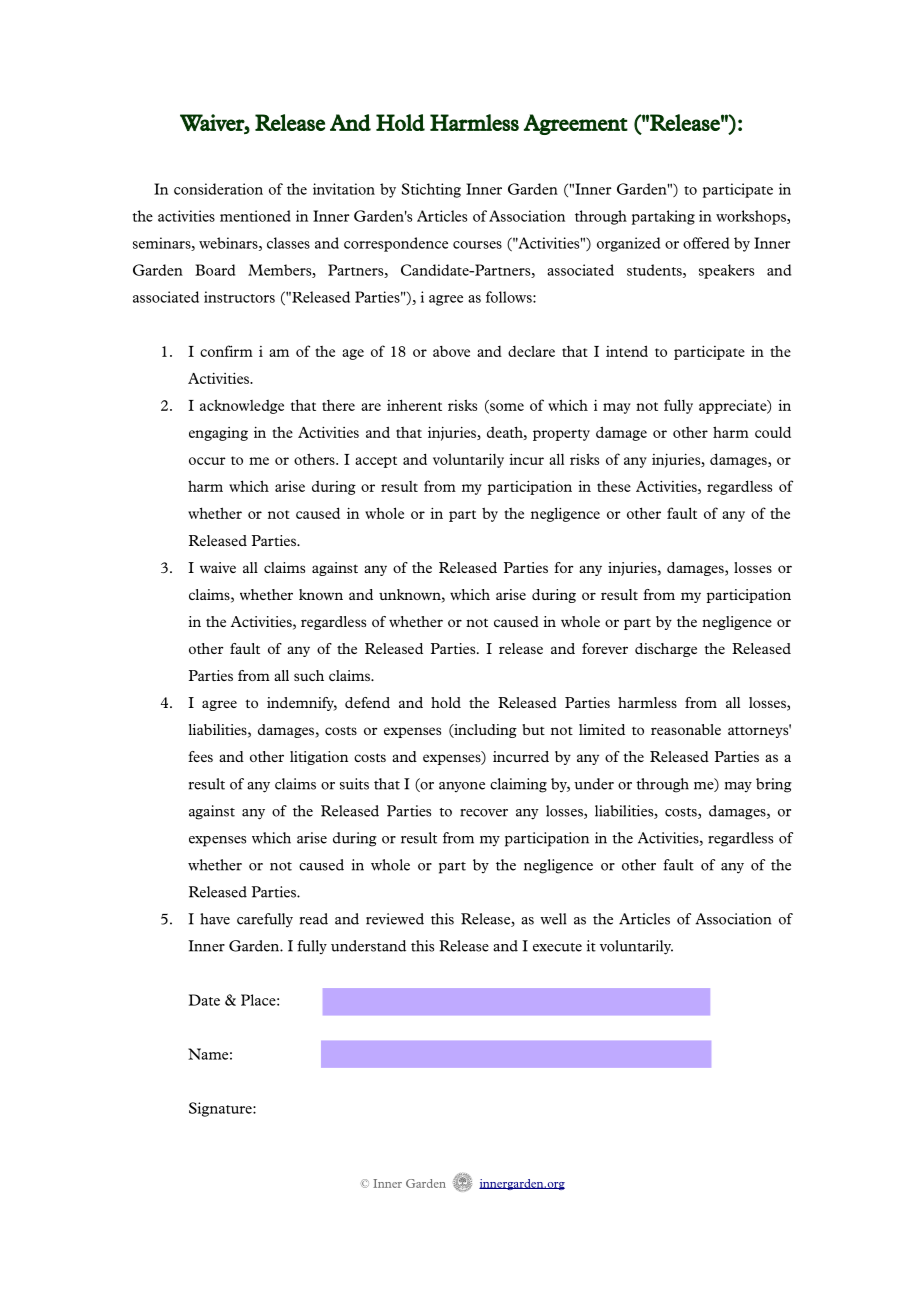 This screenshot has width=924, height=1308. Describe the element at coordinates (462, 787) in the screenshot. I see `anyone` at that location.
